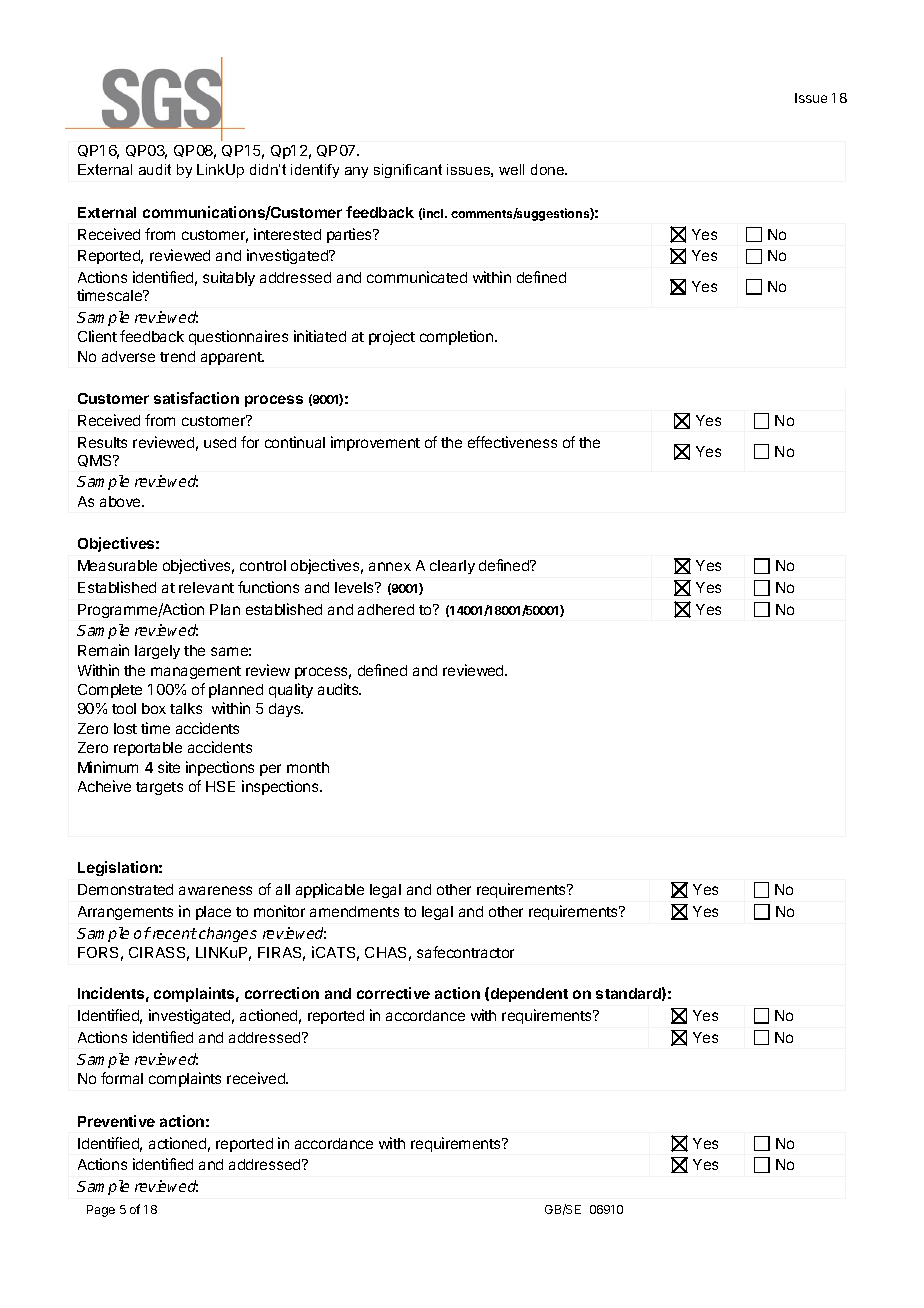 The image size is (924, 1308). I want to click on well, so click(511, 169).
